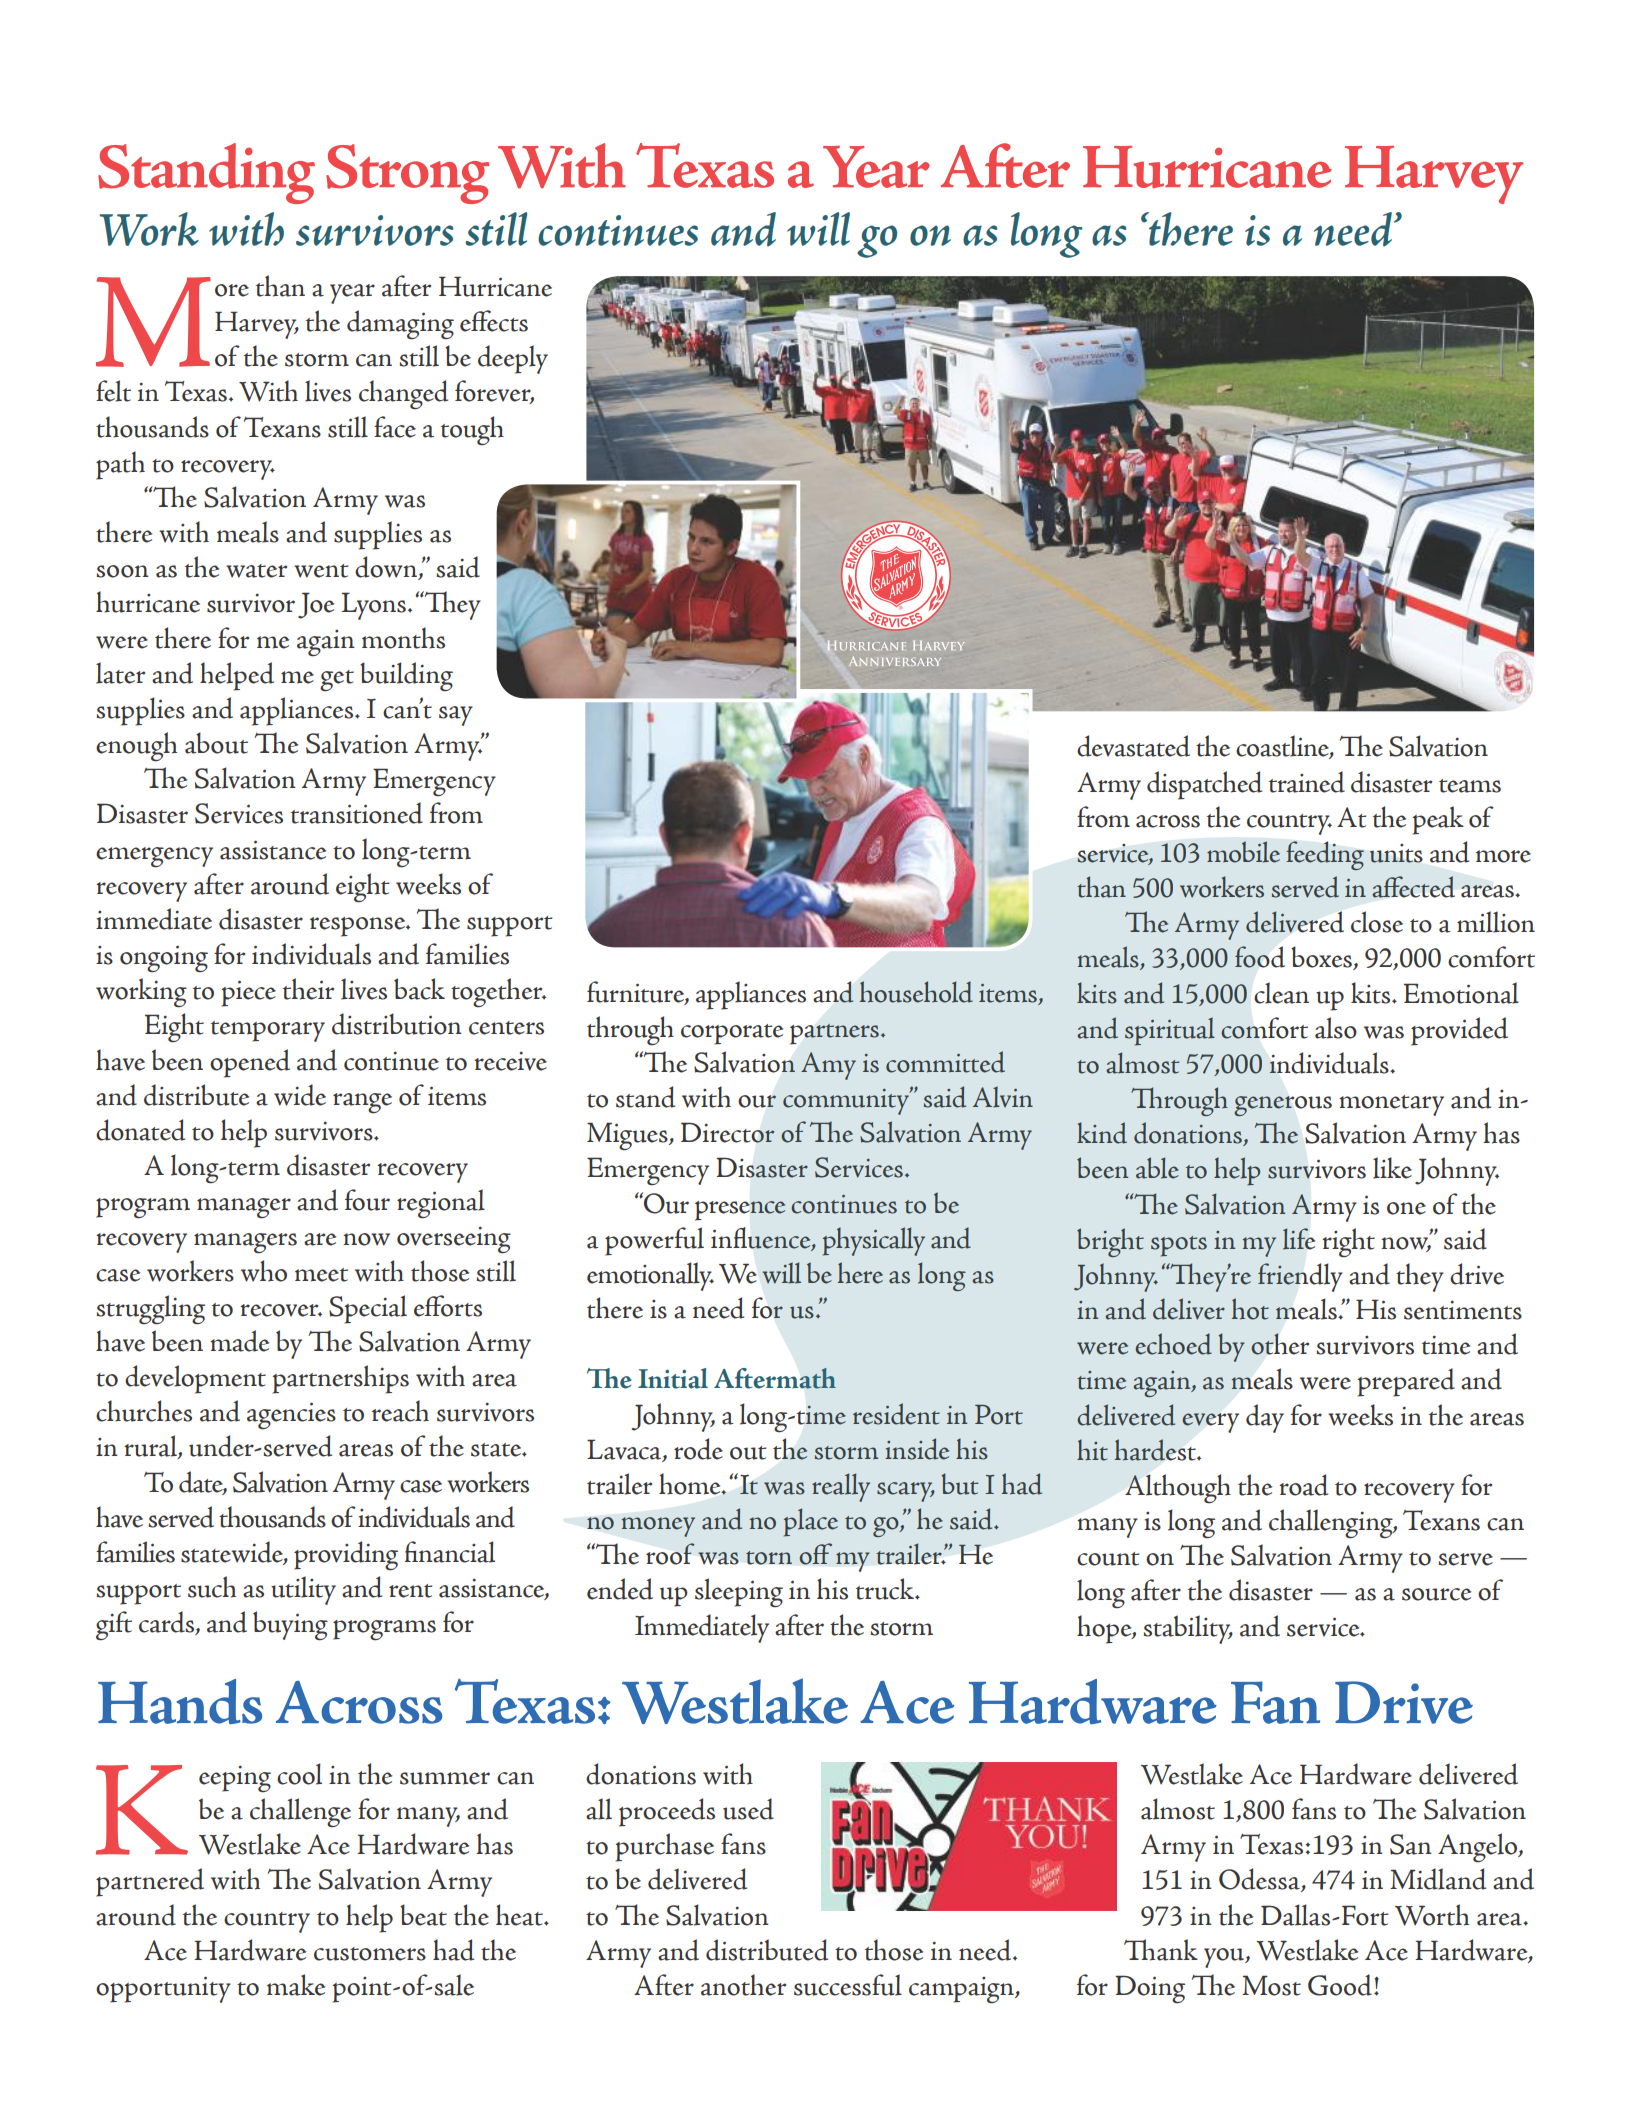 The height and width of the image is (2110, 1630). I want to click on place, so click(811, 1522).
